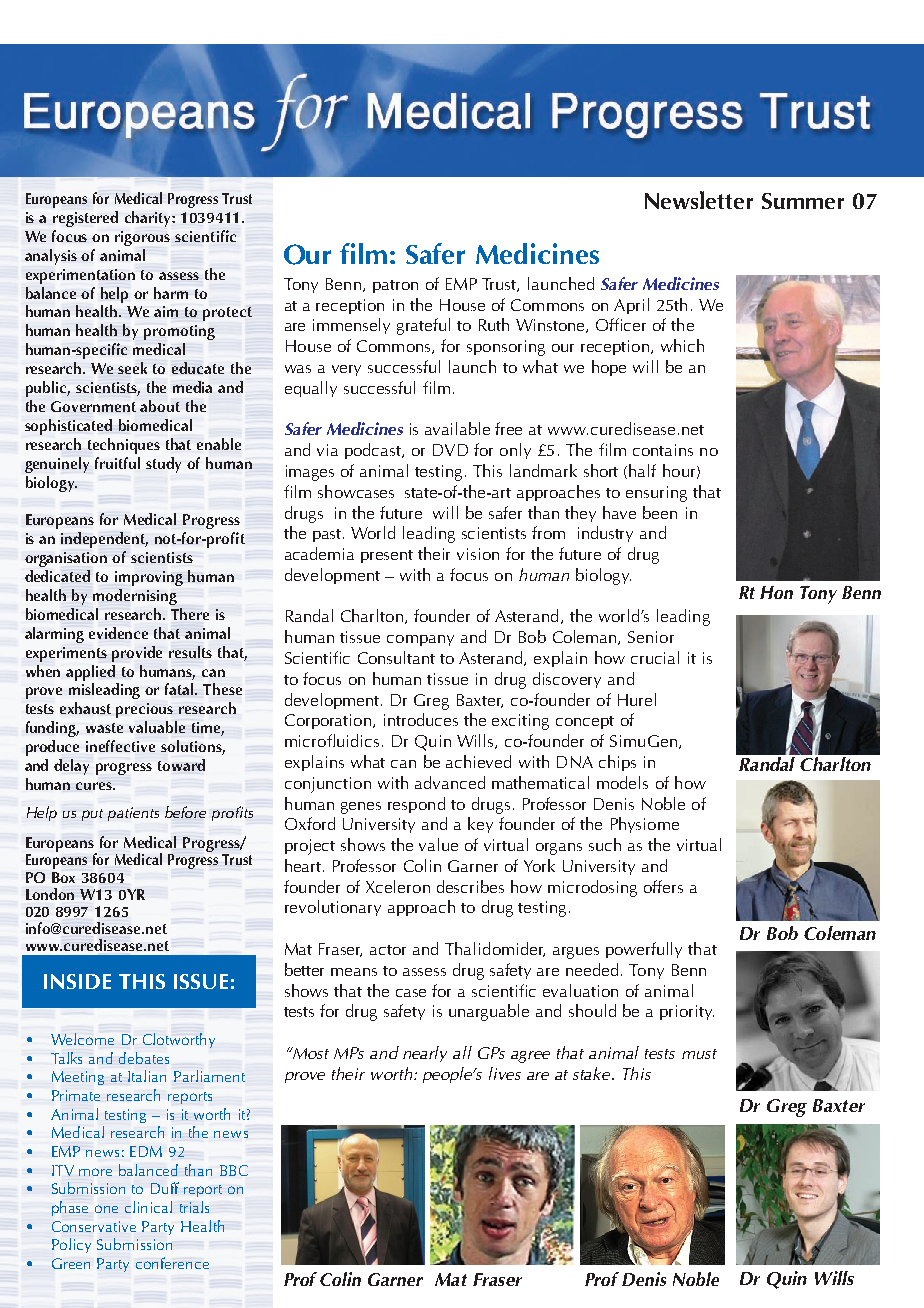 The image size is (924, 1308). I want to click on BBC, so click(234, 1170).
